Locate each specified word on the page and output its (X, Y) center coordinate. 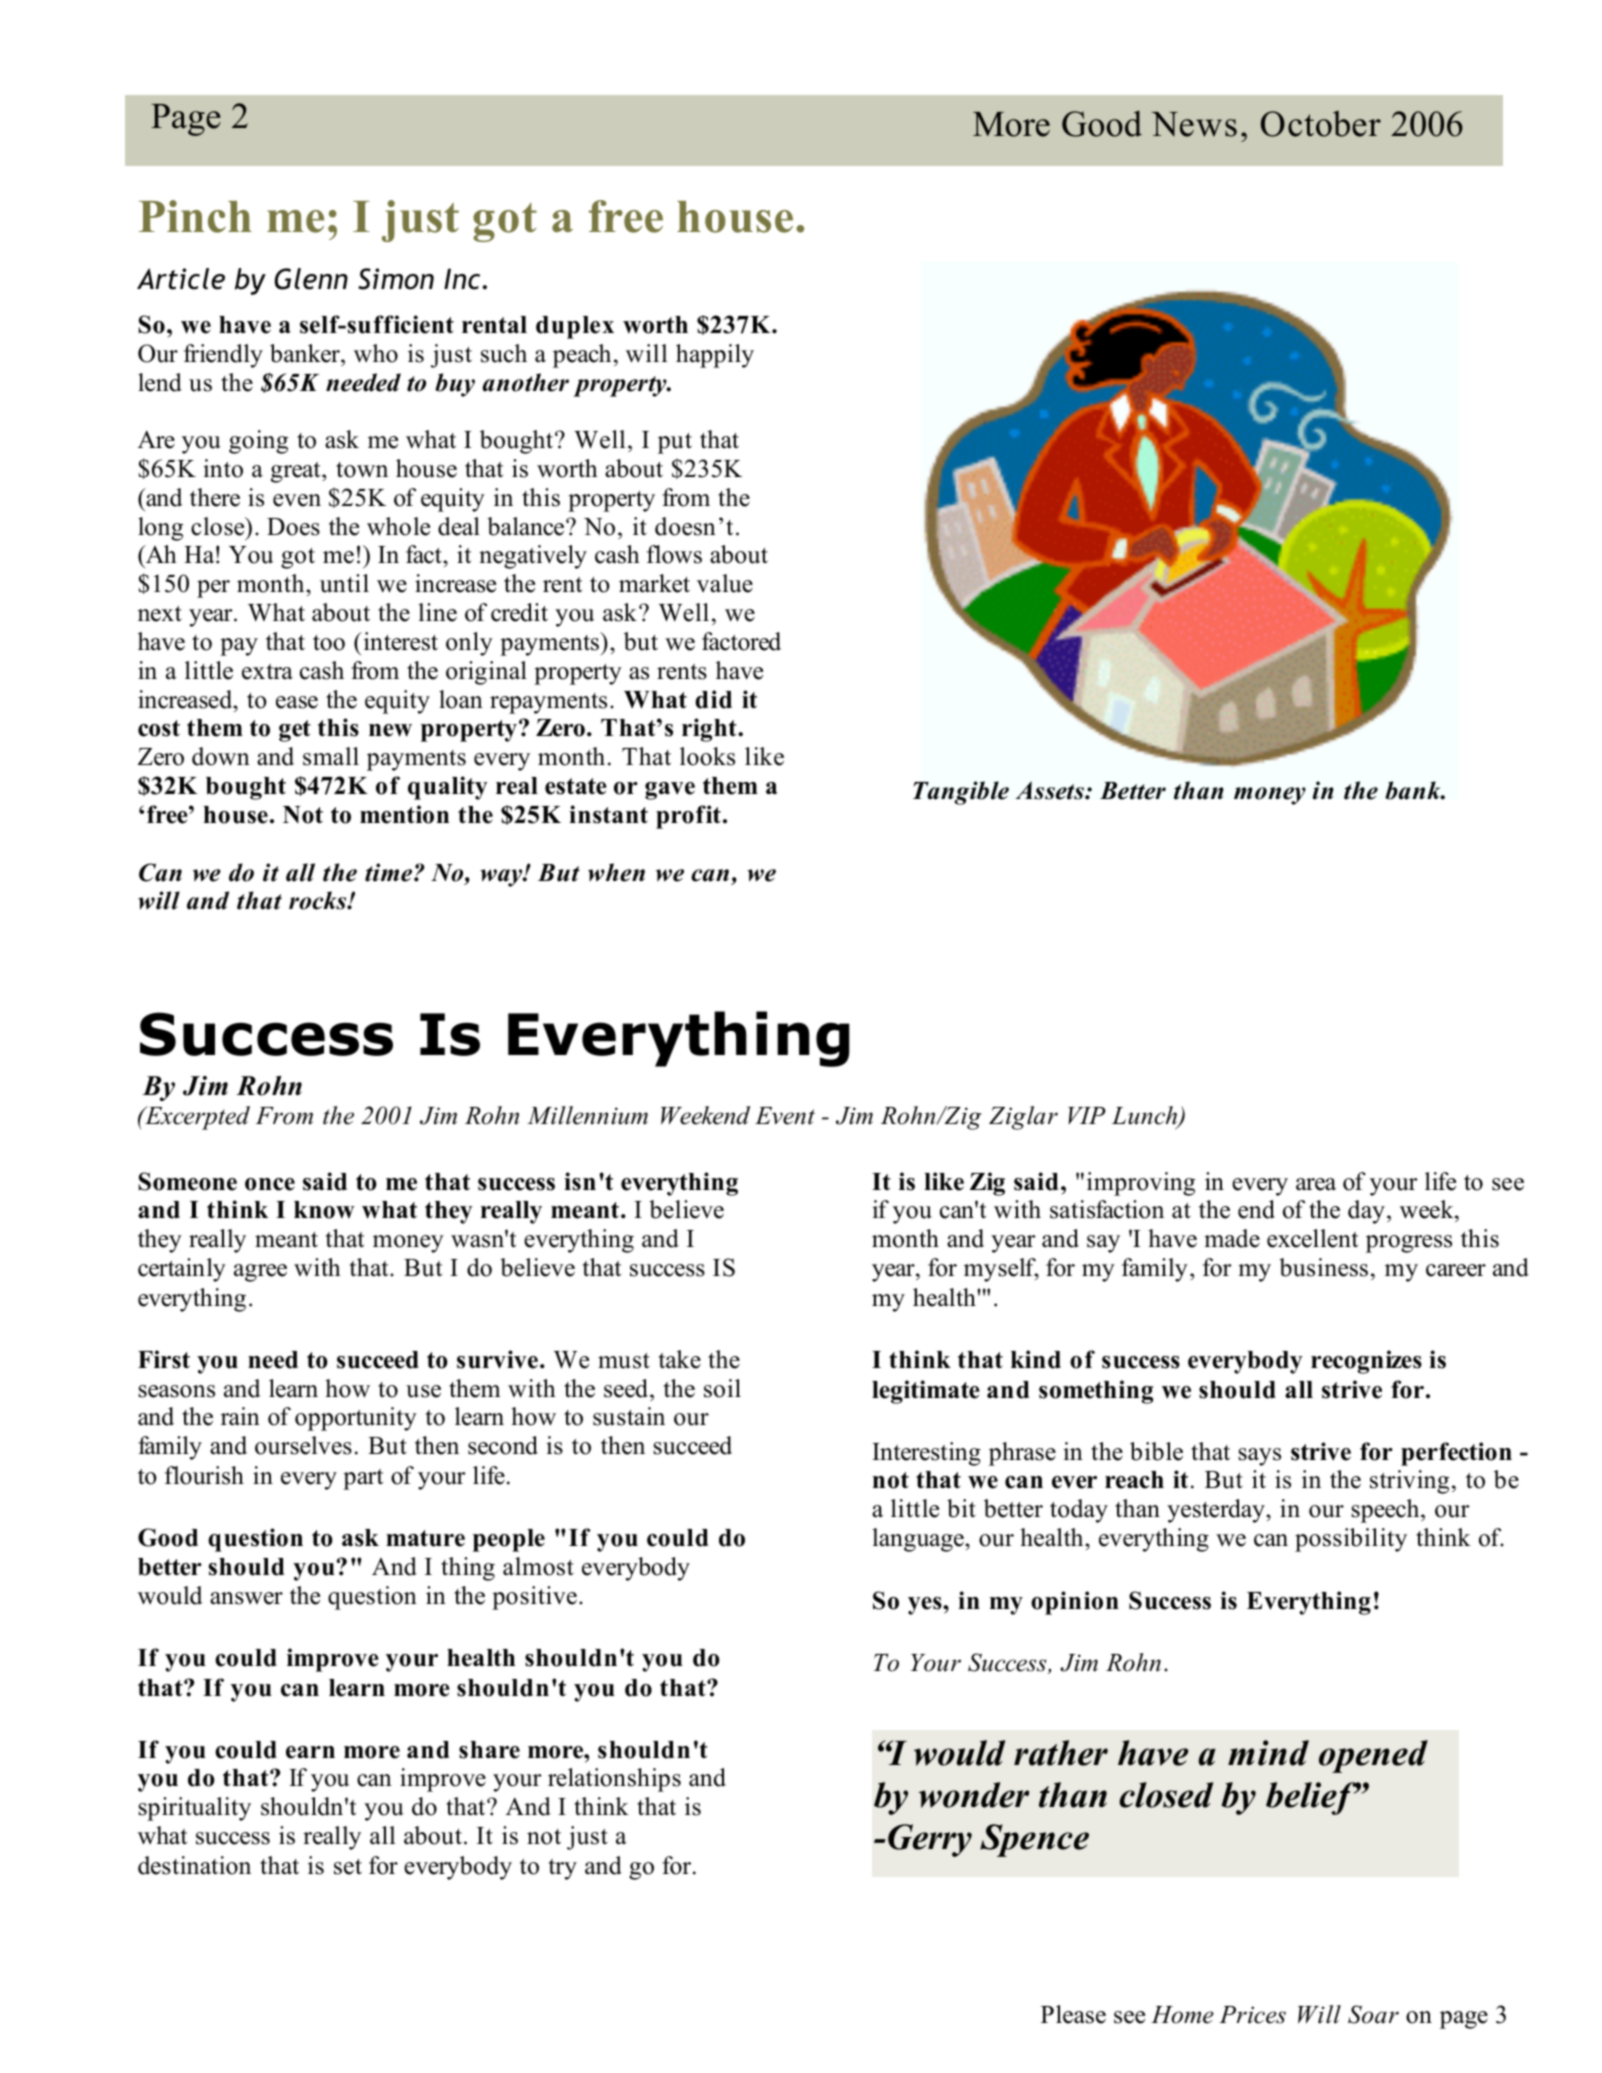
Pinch (195, 216)
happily (715, 356)
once (270, 1184)
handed (620, 1866)
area (1316, 1184)
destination (194, 1865)
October (1321, 124)
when (616, 872)
